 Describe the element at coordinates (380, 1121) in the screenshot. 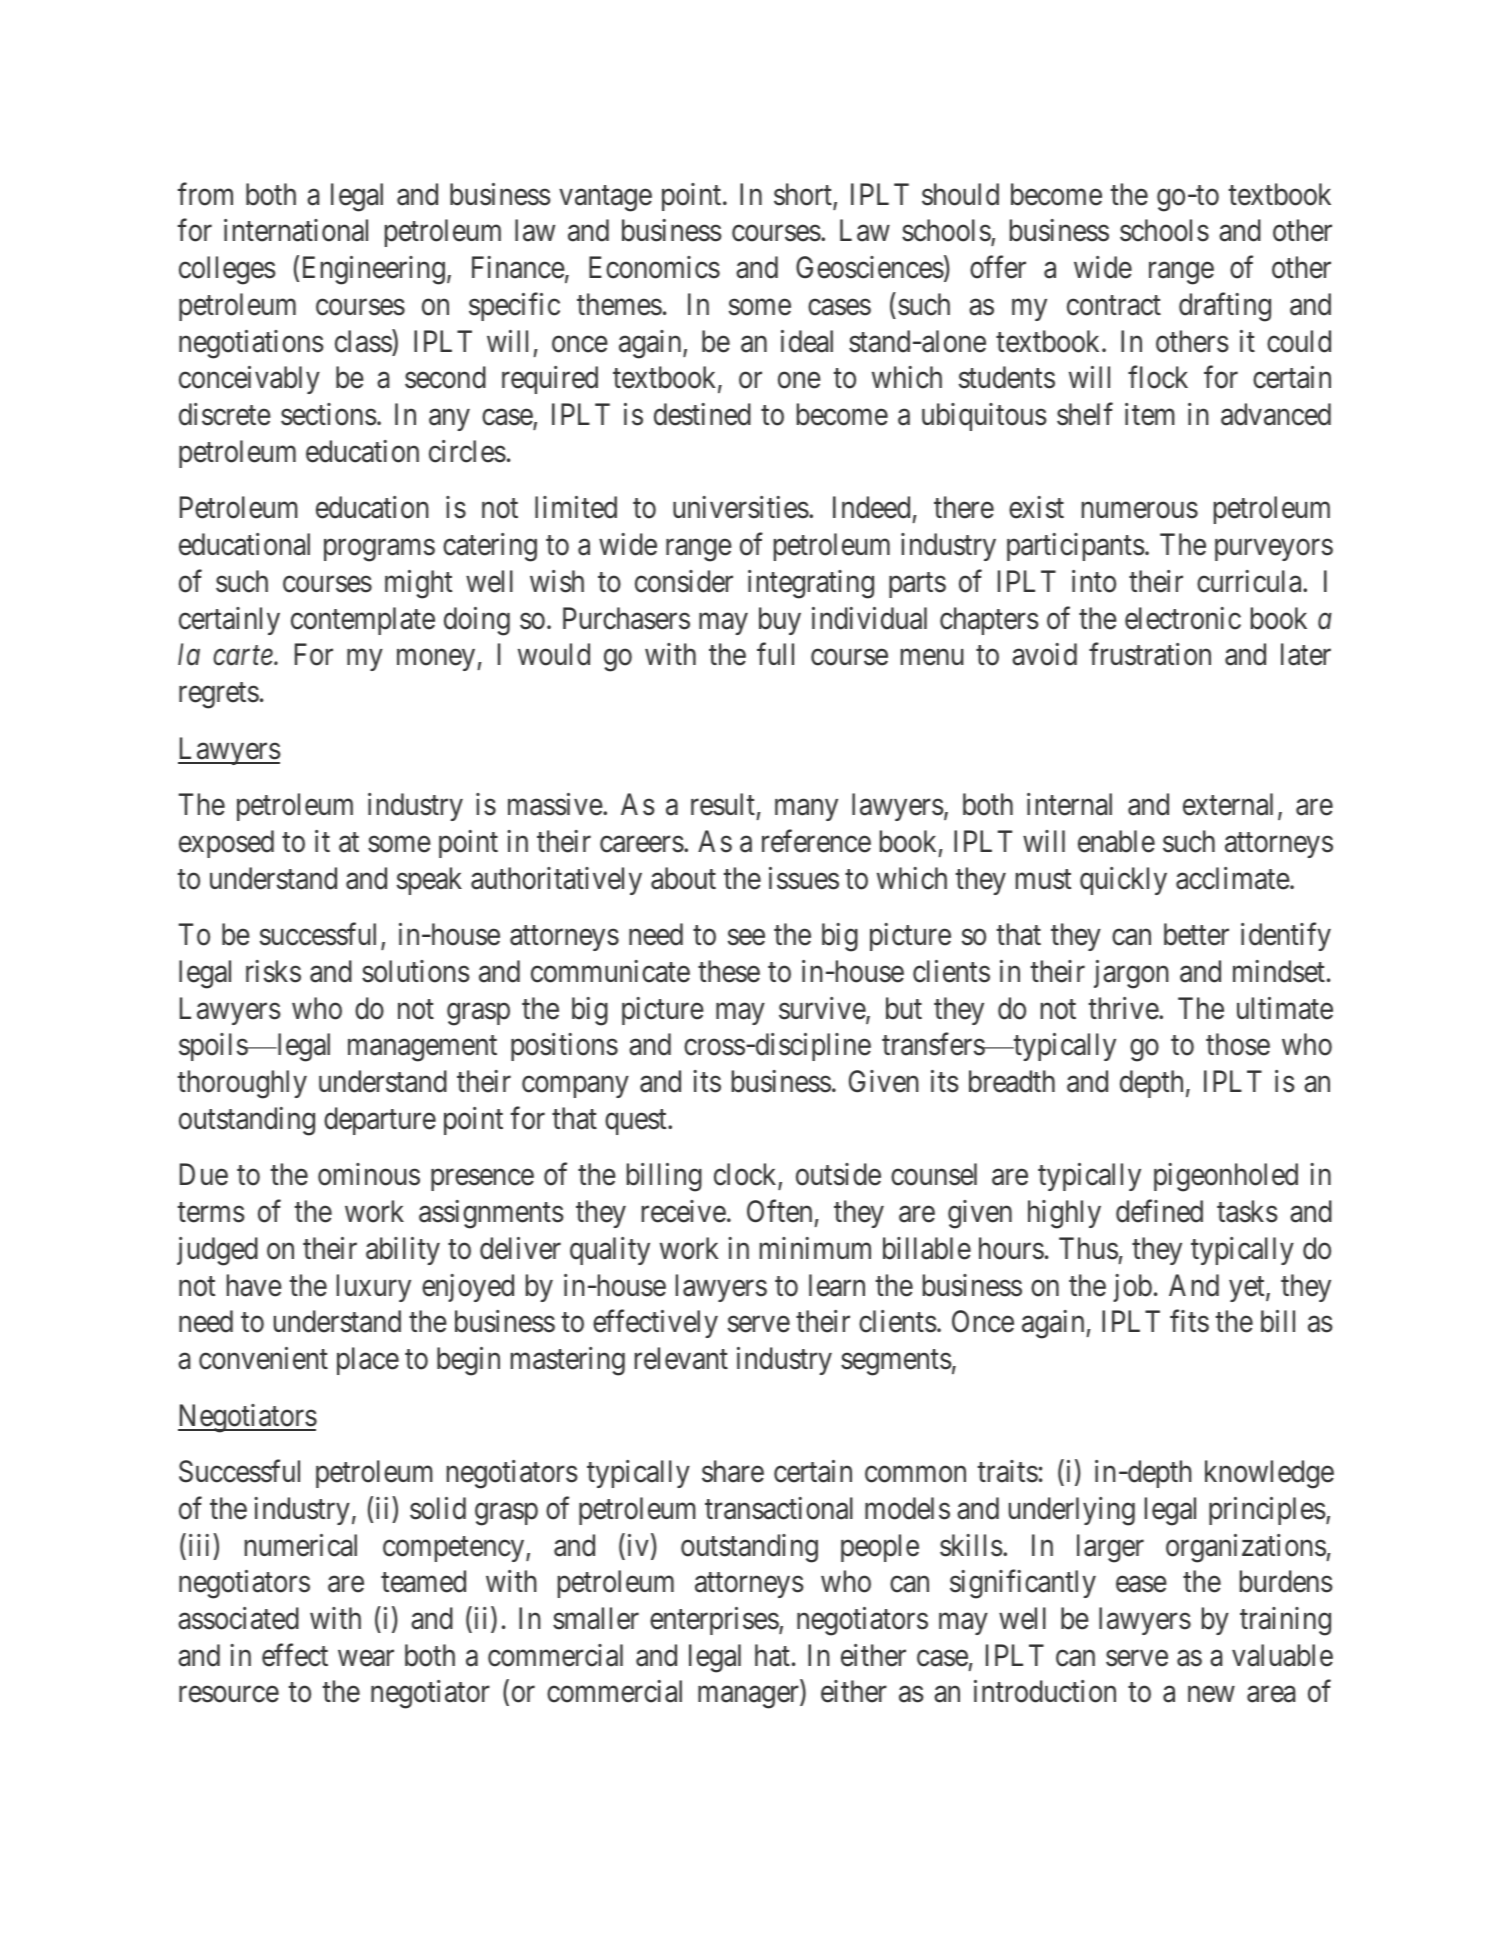

I see `departure` at that location.
